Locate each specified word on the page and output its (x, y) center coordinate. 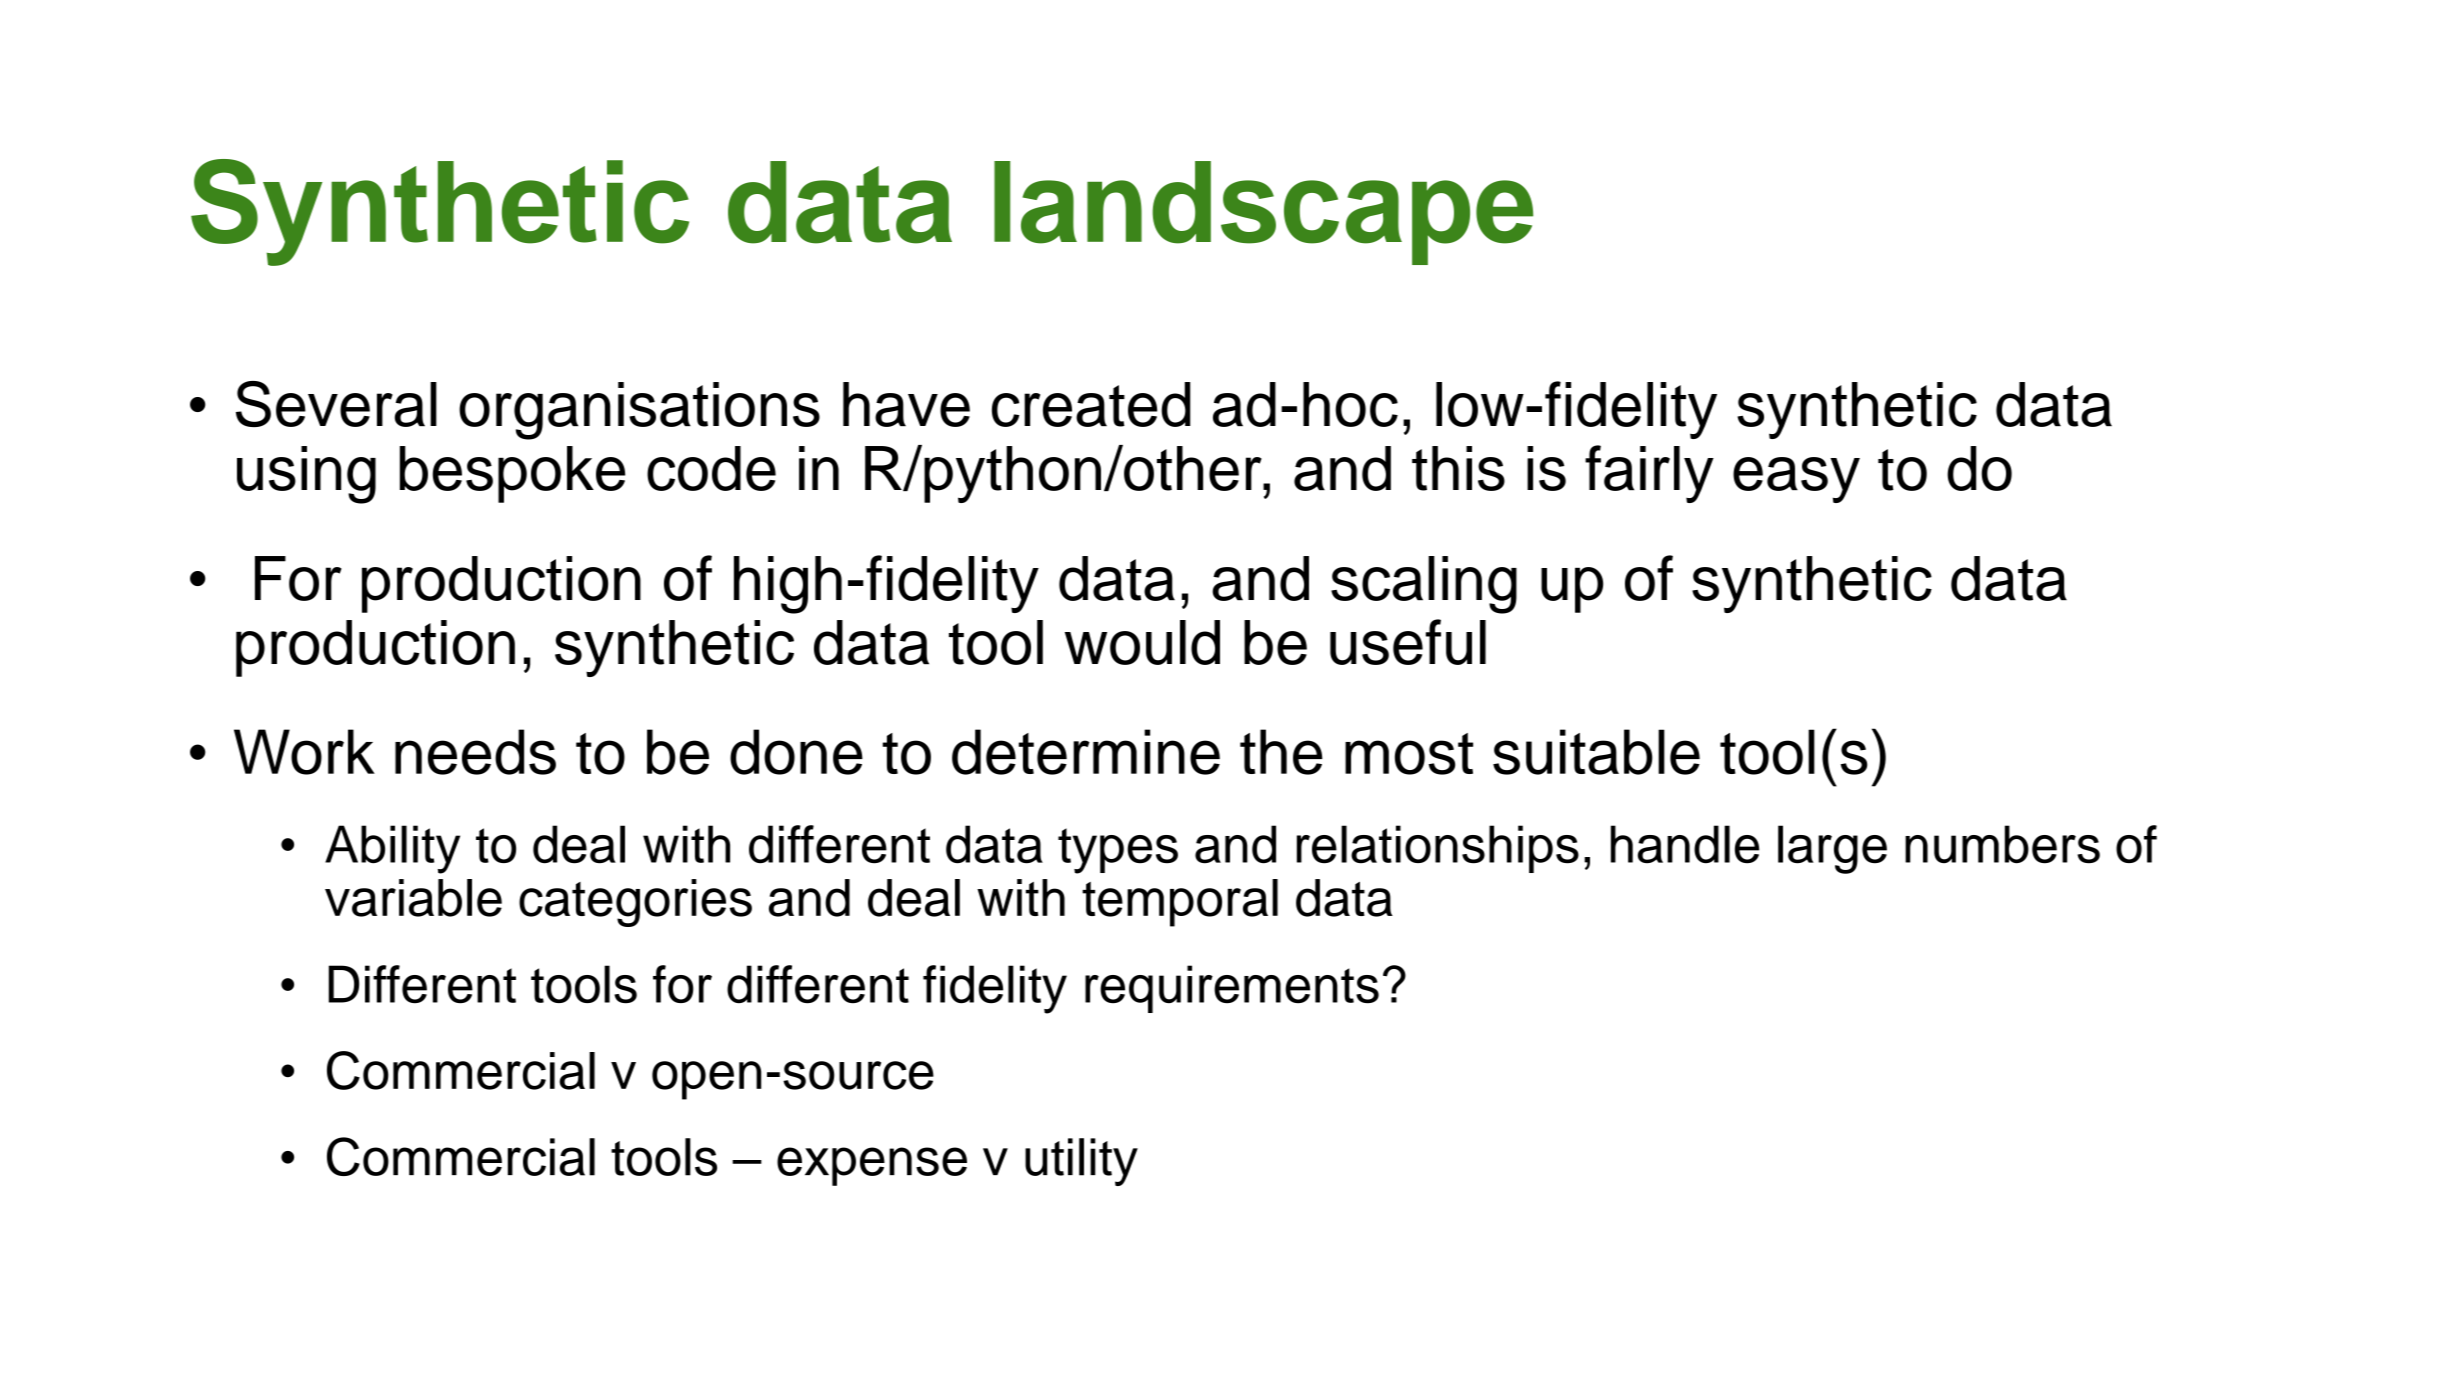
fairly (1649, 474)
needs (475, 752)
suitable (1596, 752)
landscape (1263, 213)
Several (336, 404)
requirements (1232, 989)
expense (872, 1166)
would (1142, 642)
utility (1081, 1162)
